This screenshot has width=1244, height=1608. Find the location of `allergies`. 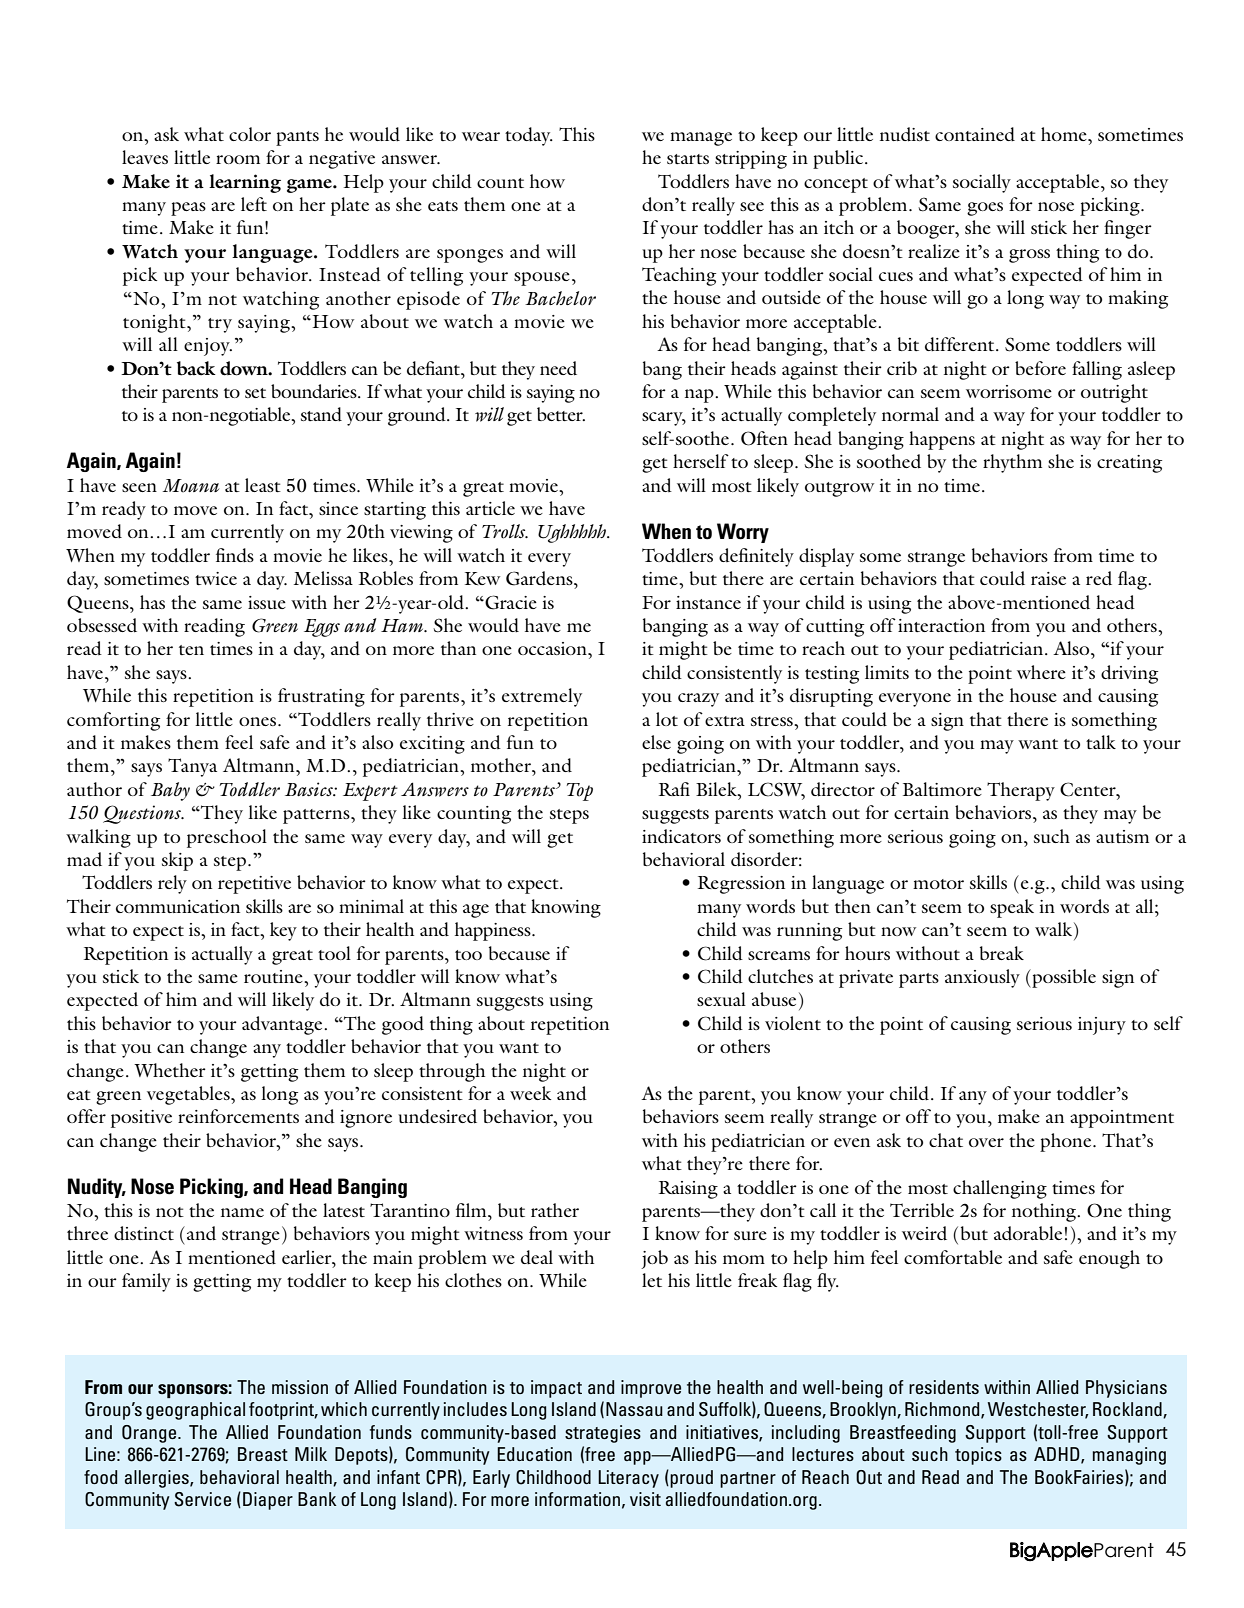

allergies is located at coordinates (158, 1479).
